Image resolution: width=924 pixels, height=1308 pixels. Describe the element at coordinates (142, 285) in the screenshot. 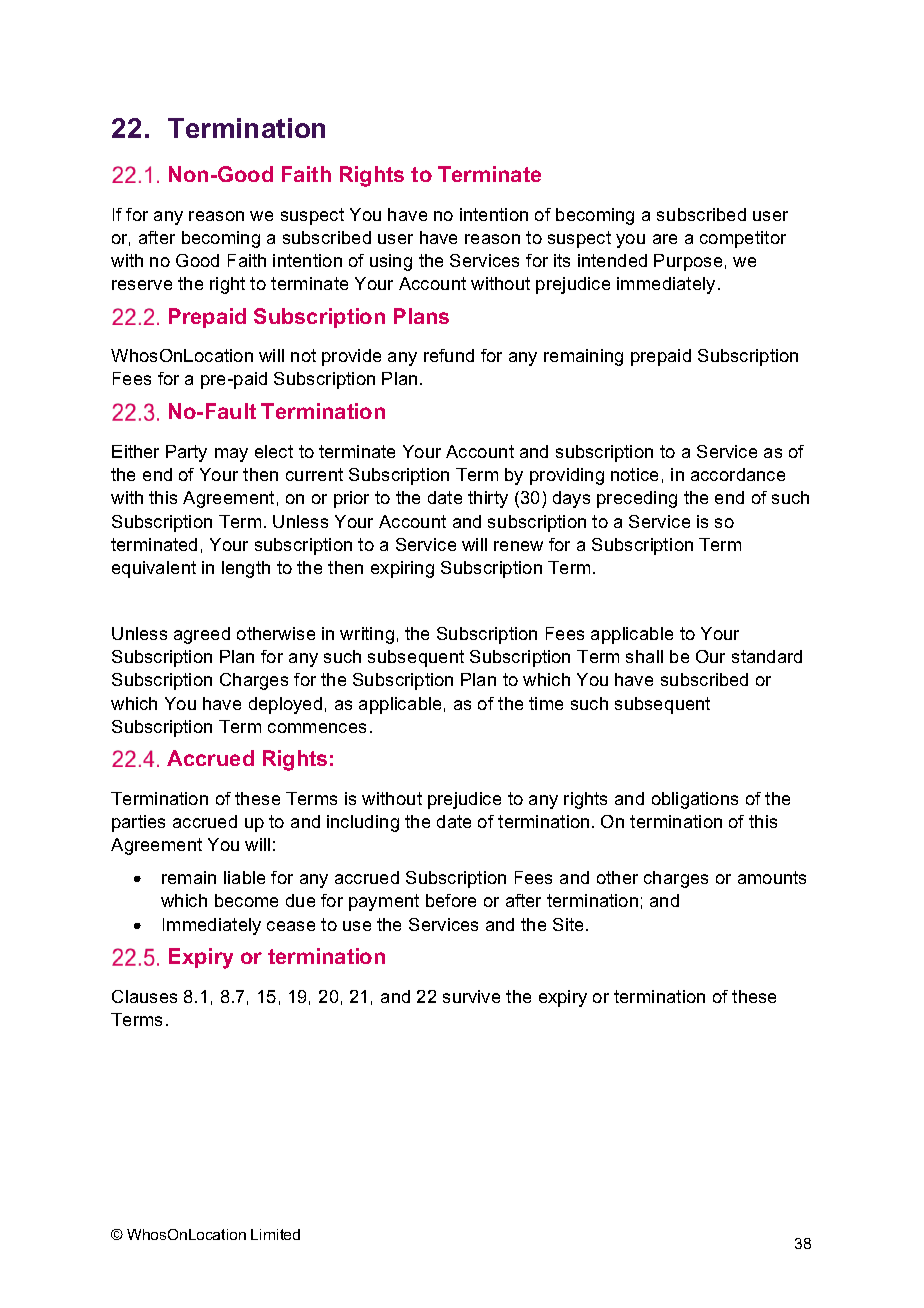

I see `reserve` at that location.
